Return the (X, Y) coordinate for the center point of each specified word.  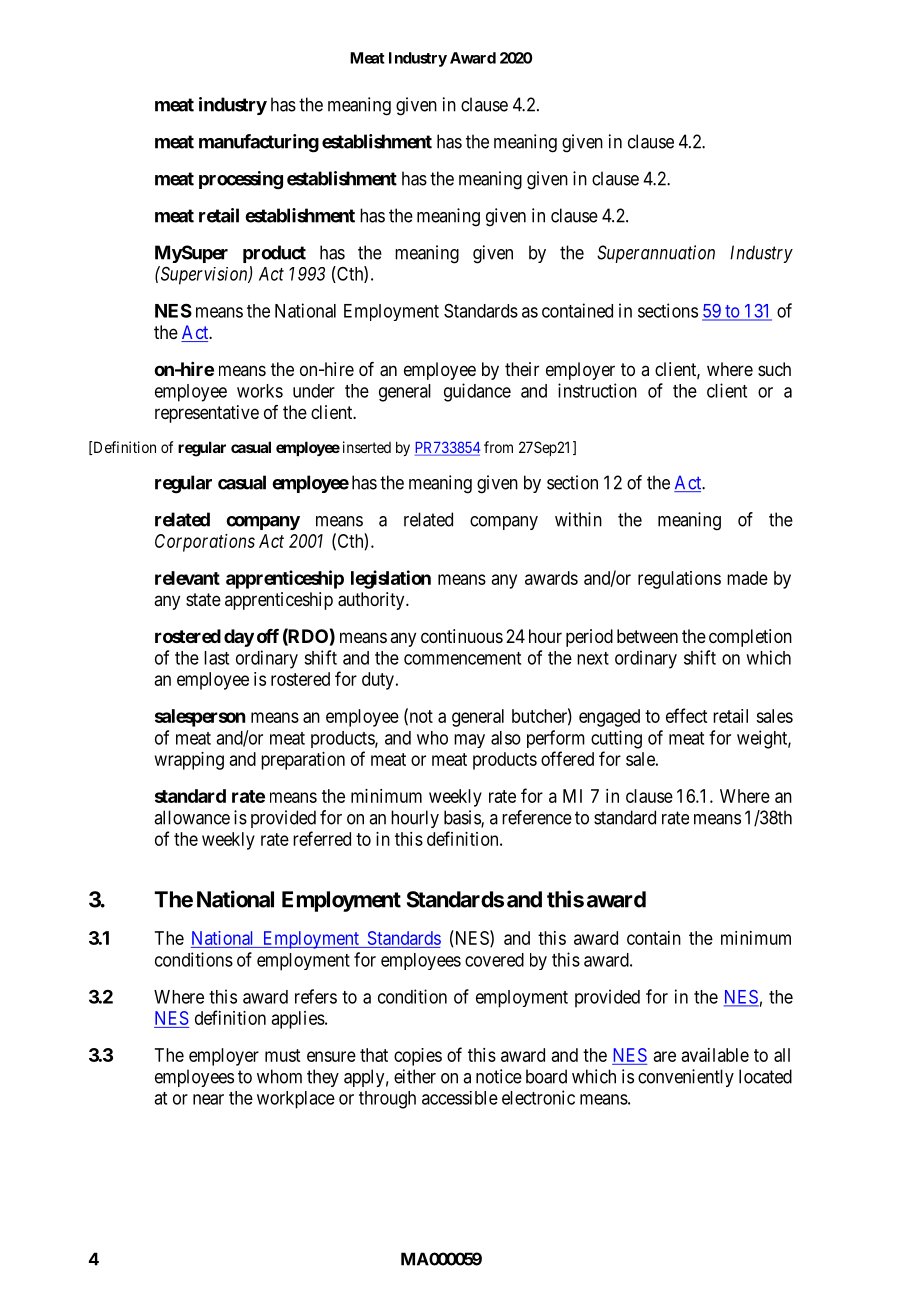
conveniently (686, 1078)
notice (499, 1076)
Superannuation (656, 254)
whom (279, 1076)
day (239, 638)
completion (750, 638)
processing (241, 180)
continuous (462, 636)
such (774, 369)
